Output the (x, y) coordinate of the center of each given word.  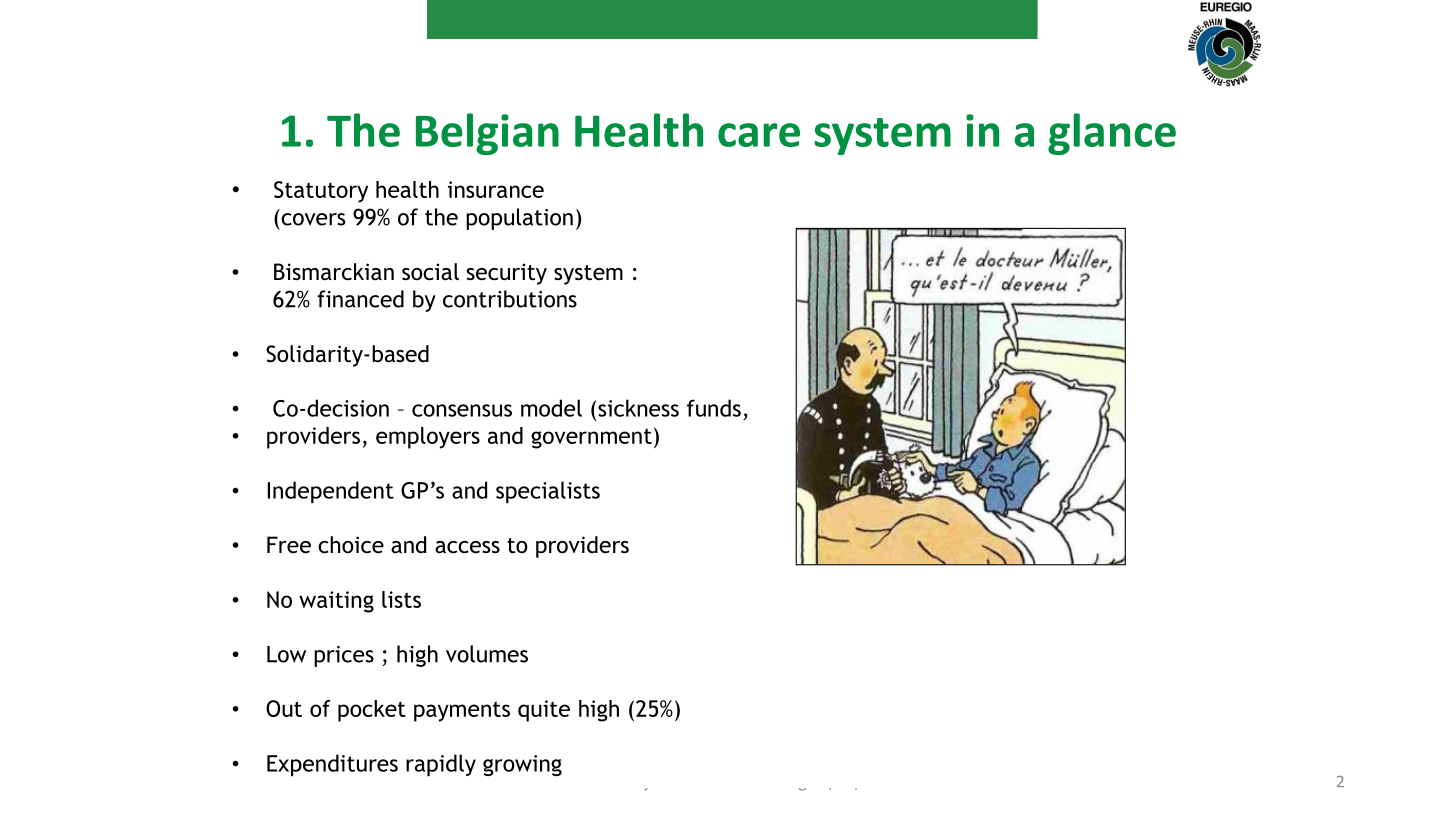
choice (351, 545)
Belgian (487, 134)
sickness (638, 408)
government (591, 438)
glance (1112, 134)
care (759, 135)
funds (714, 408)
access (467, 547)
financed (360, 299)
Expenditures (332, 765)
